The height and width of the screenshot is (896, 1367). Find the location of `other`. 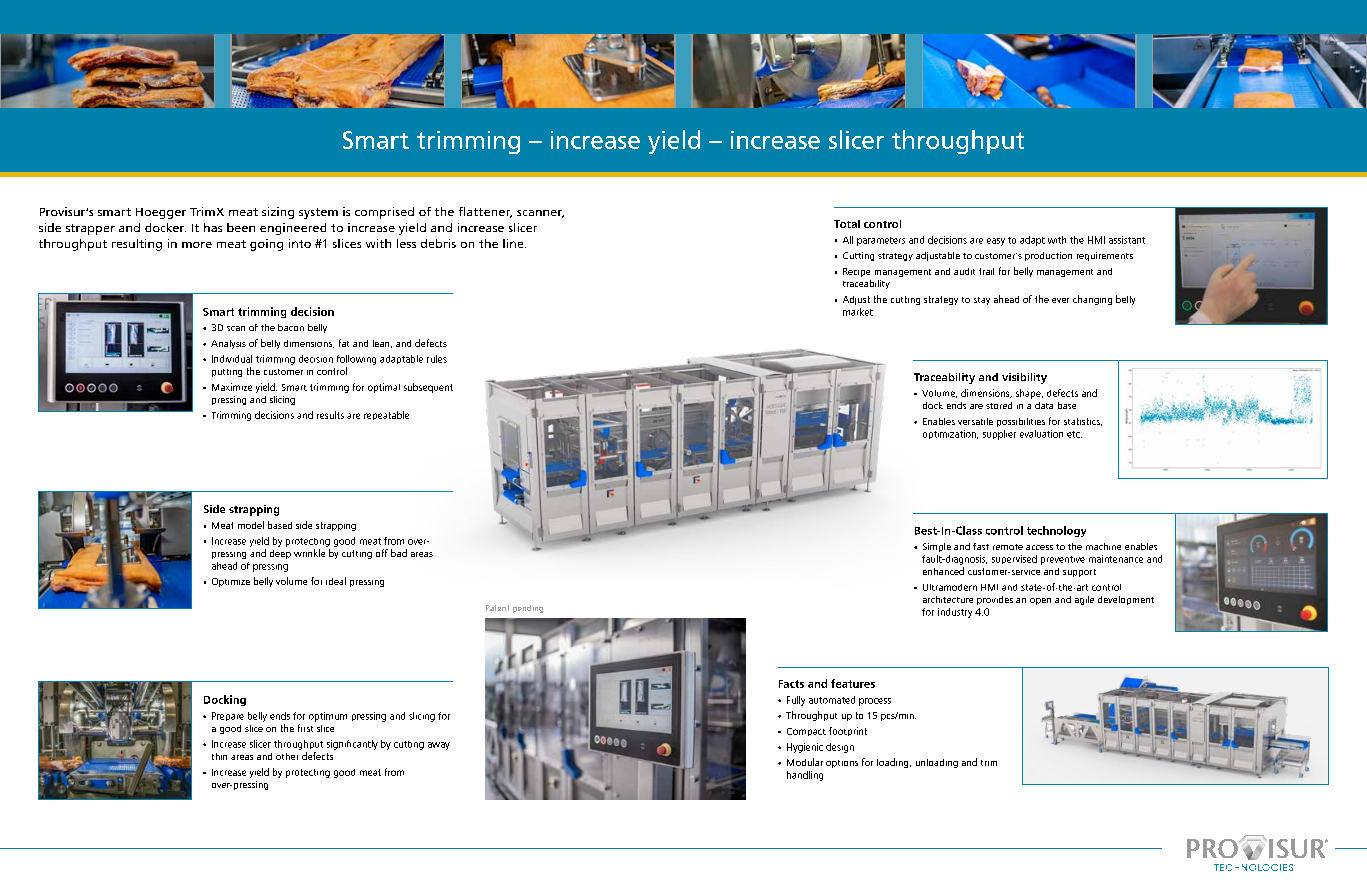

other is located at coordinates (287, 756).
